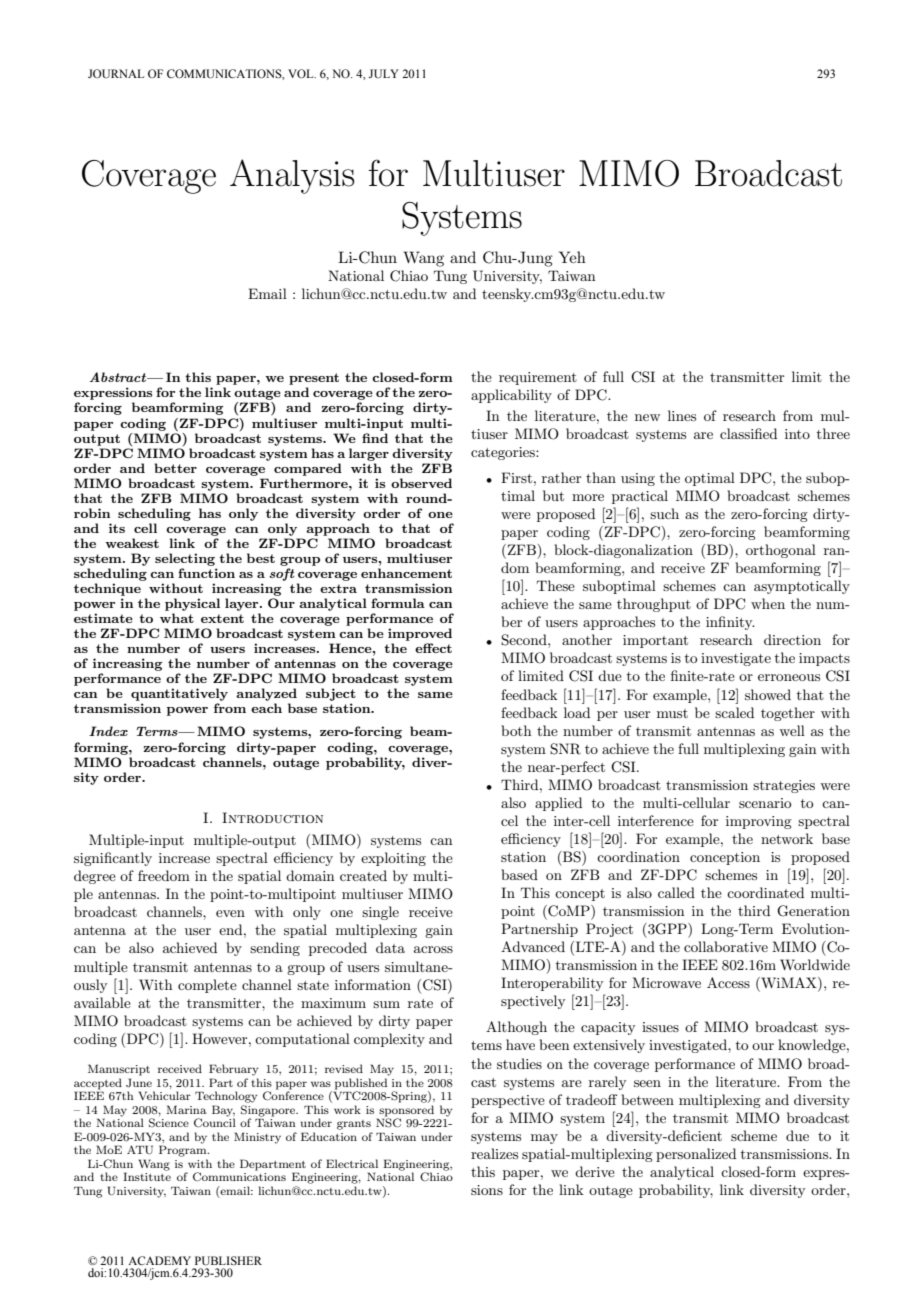 Image resolution: width=924 pixels, height=1308 pixels. I want to click on observed, so click(421, 483).
